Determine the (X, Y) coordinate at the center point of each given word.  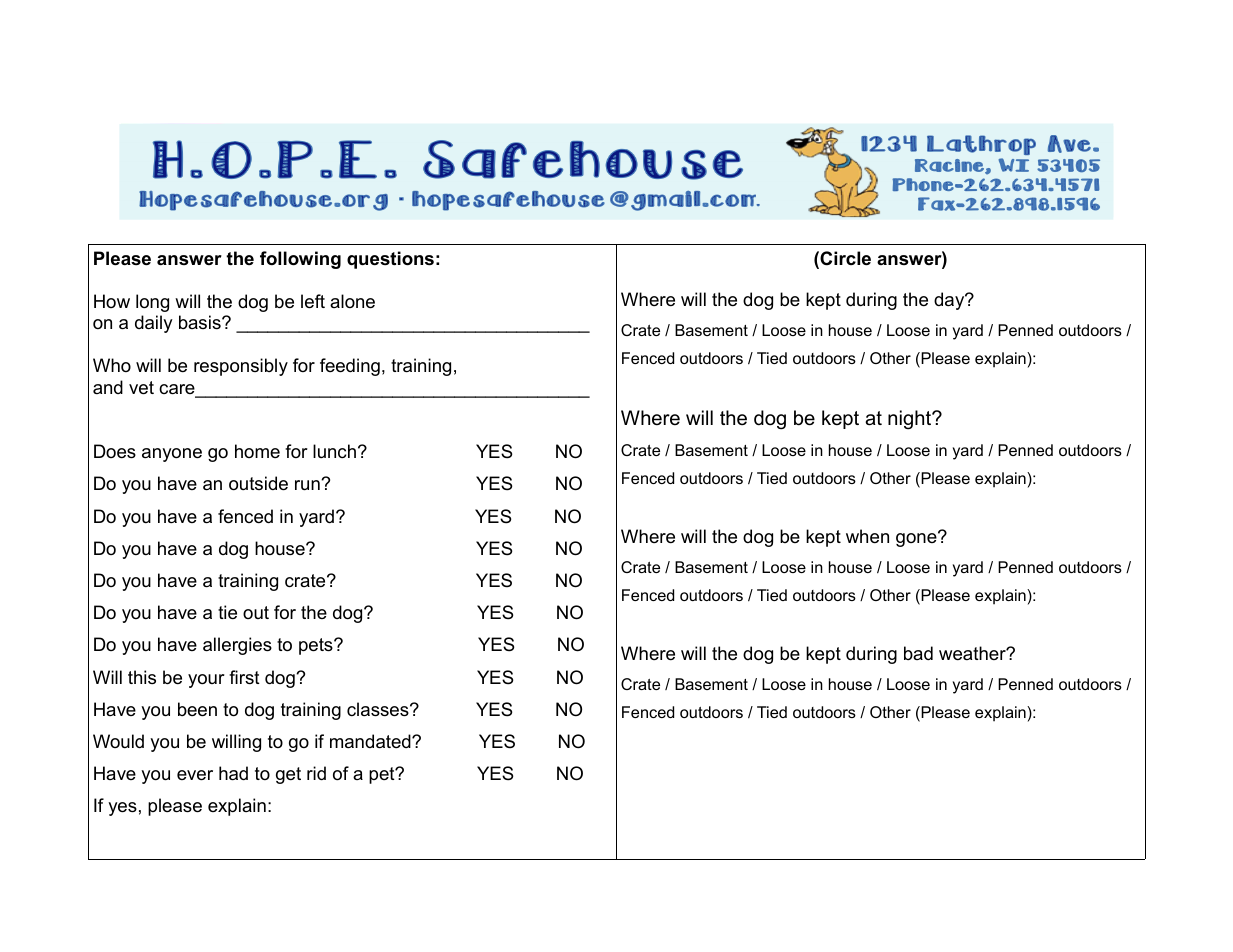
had (233, 773)
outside (258, 483)
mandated (371, 741)
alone (352, 301)
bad (918, 653)
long (152, 303)
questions (390, 260)
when (867, 536)
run (308, 485)
